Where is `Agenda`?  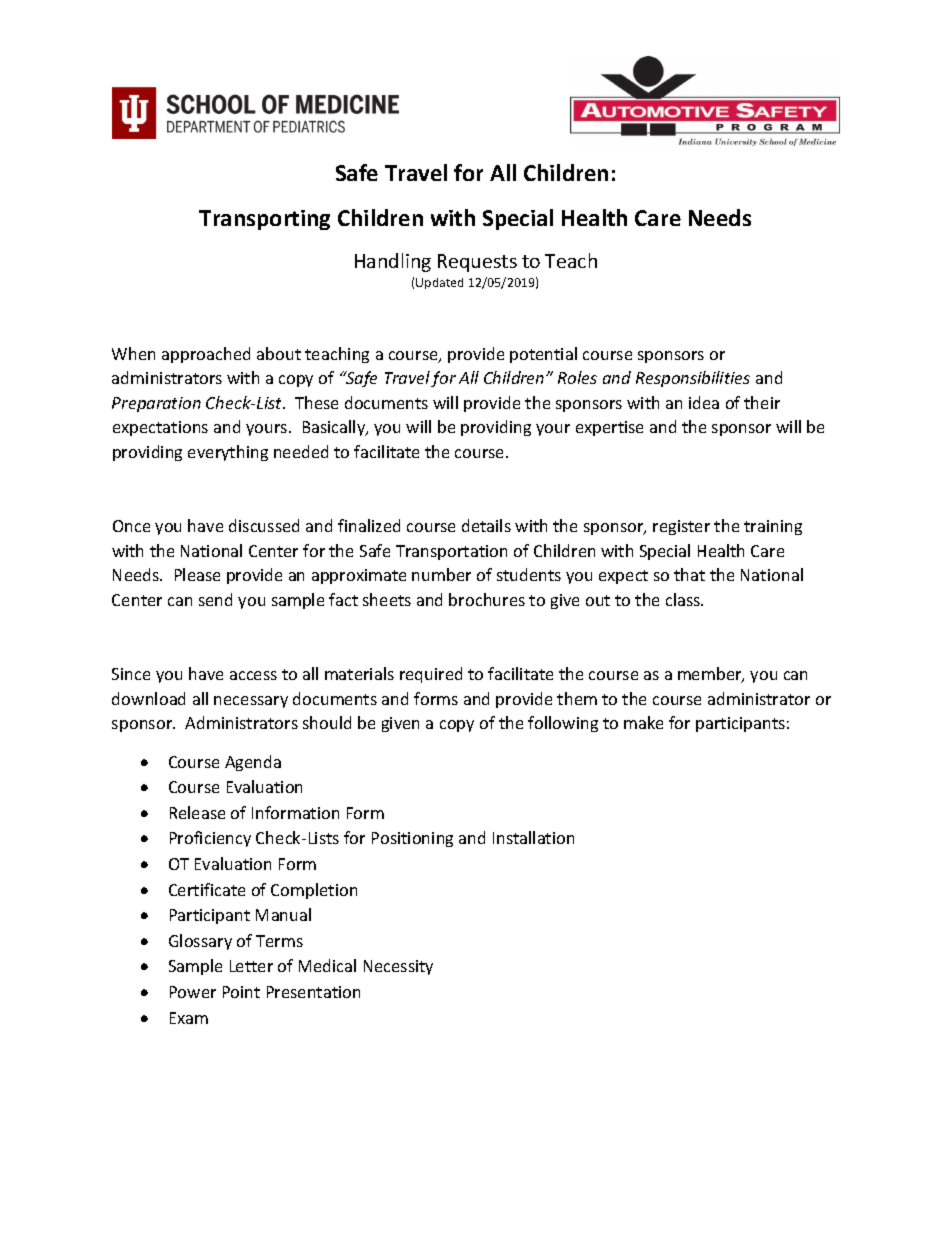
Agenda is located at coordinates (253, 763).
